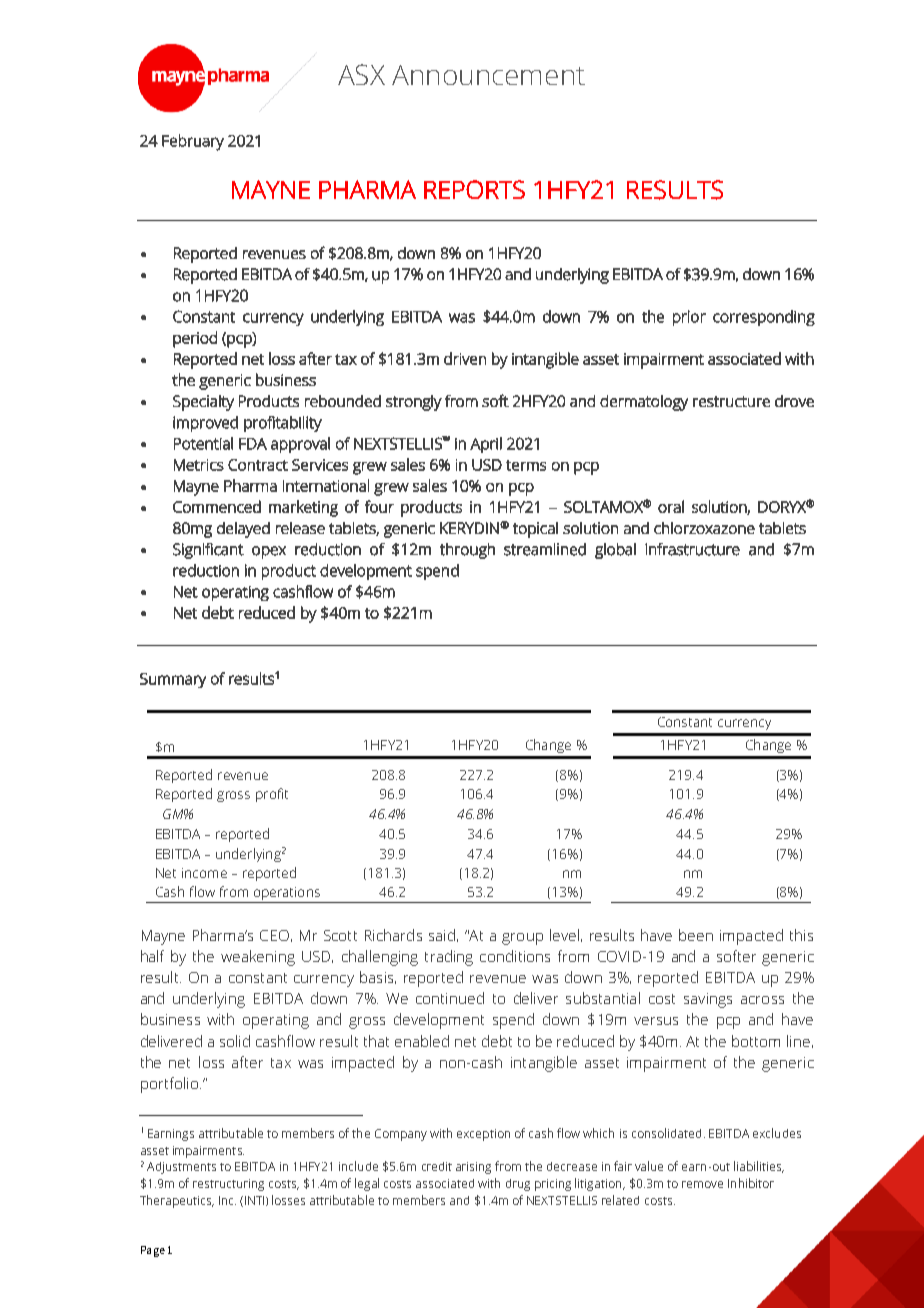 This page has height=1308, width=924. What do you see at coordinates (258, 465) in the page?
I see `Contract` at bounding box center [258, 465].
